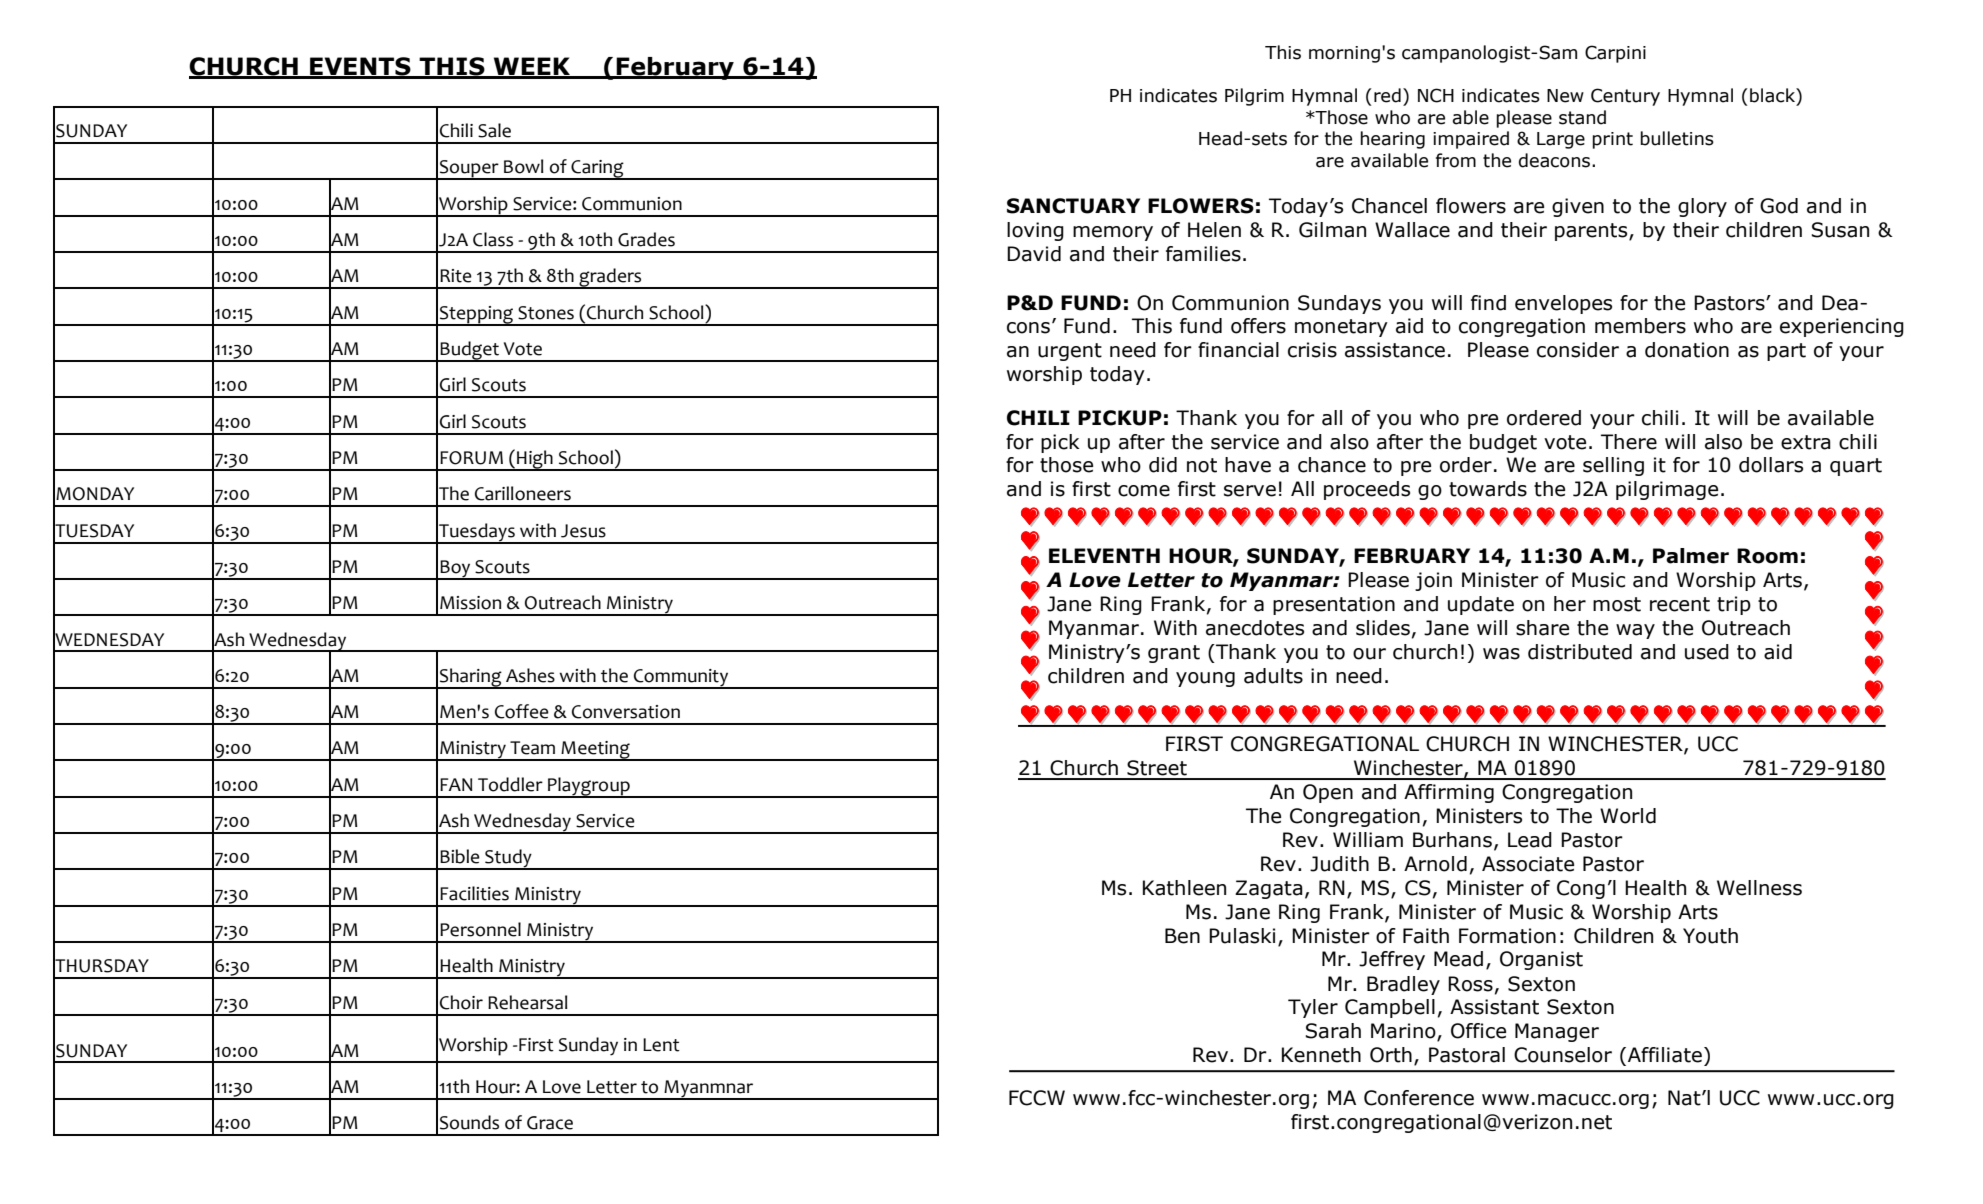 The image size is (1983, 1204). I want to click on come, so click(1144, 491).
